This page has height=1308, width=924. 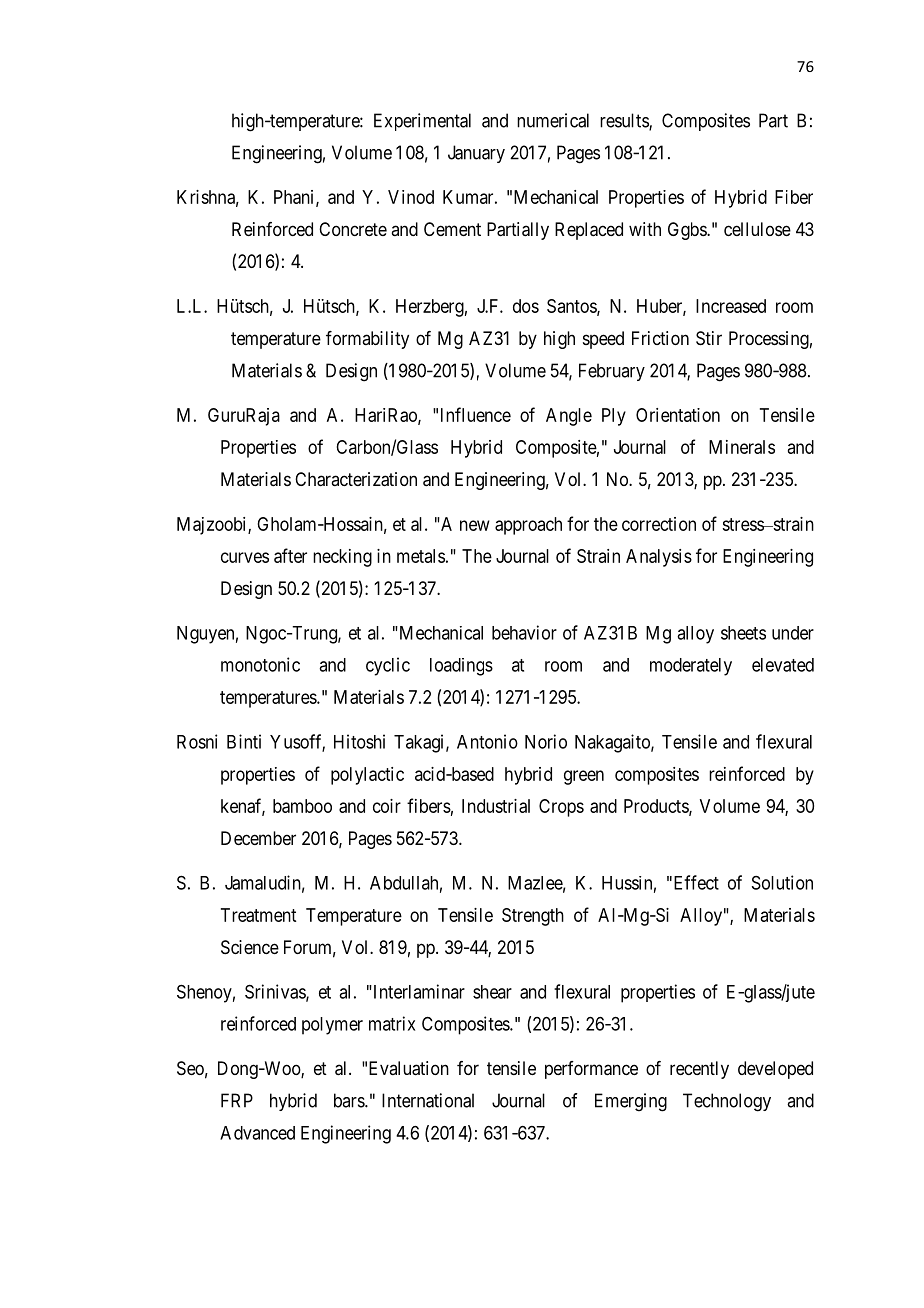 I want to click on formability, so click(x=367, y=340).
